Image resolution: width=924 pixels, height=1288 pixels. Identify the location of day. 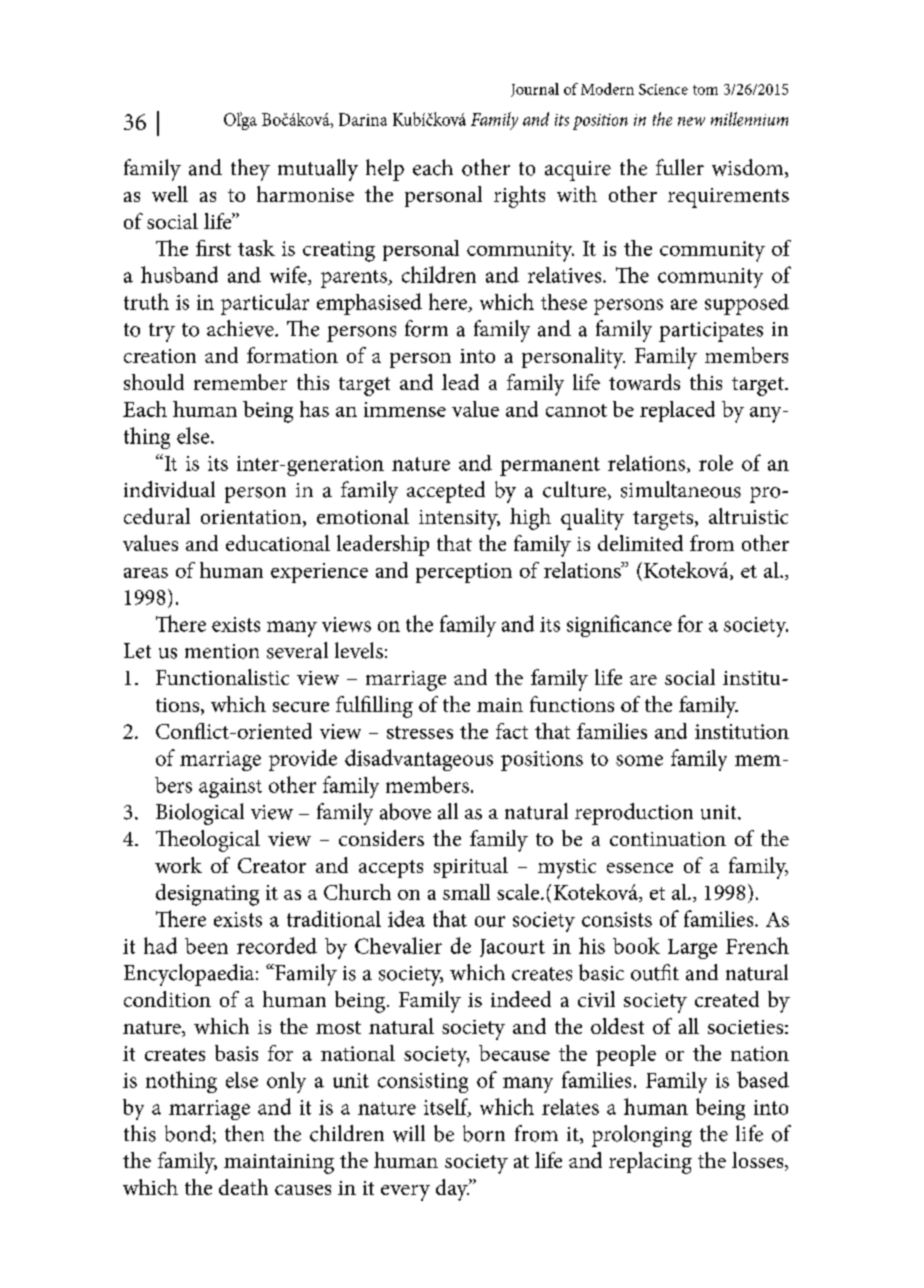
(453, 1190).
